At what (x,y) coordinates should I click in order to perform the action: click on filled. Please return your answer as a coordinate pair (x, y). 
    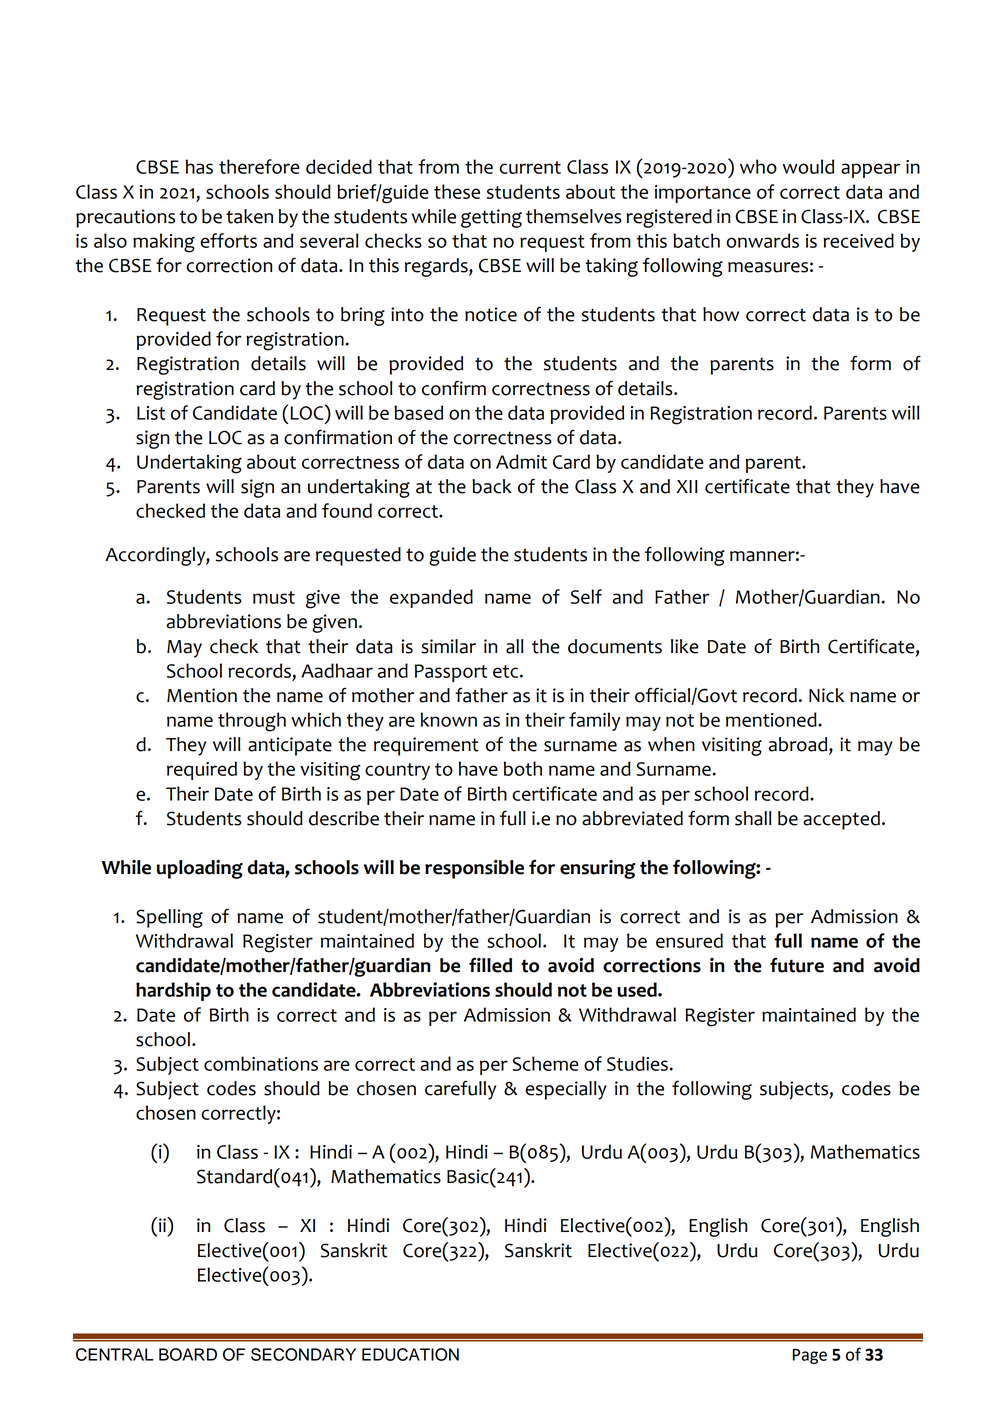
    Looking at the image, I should click on (490, 965).
